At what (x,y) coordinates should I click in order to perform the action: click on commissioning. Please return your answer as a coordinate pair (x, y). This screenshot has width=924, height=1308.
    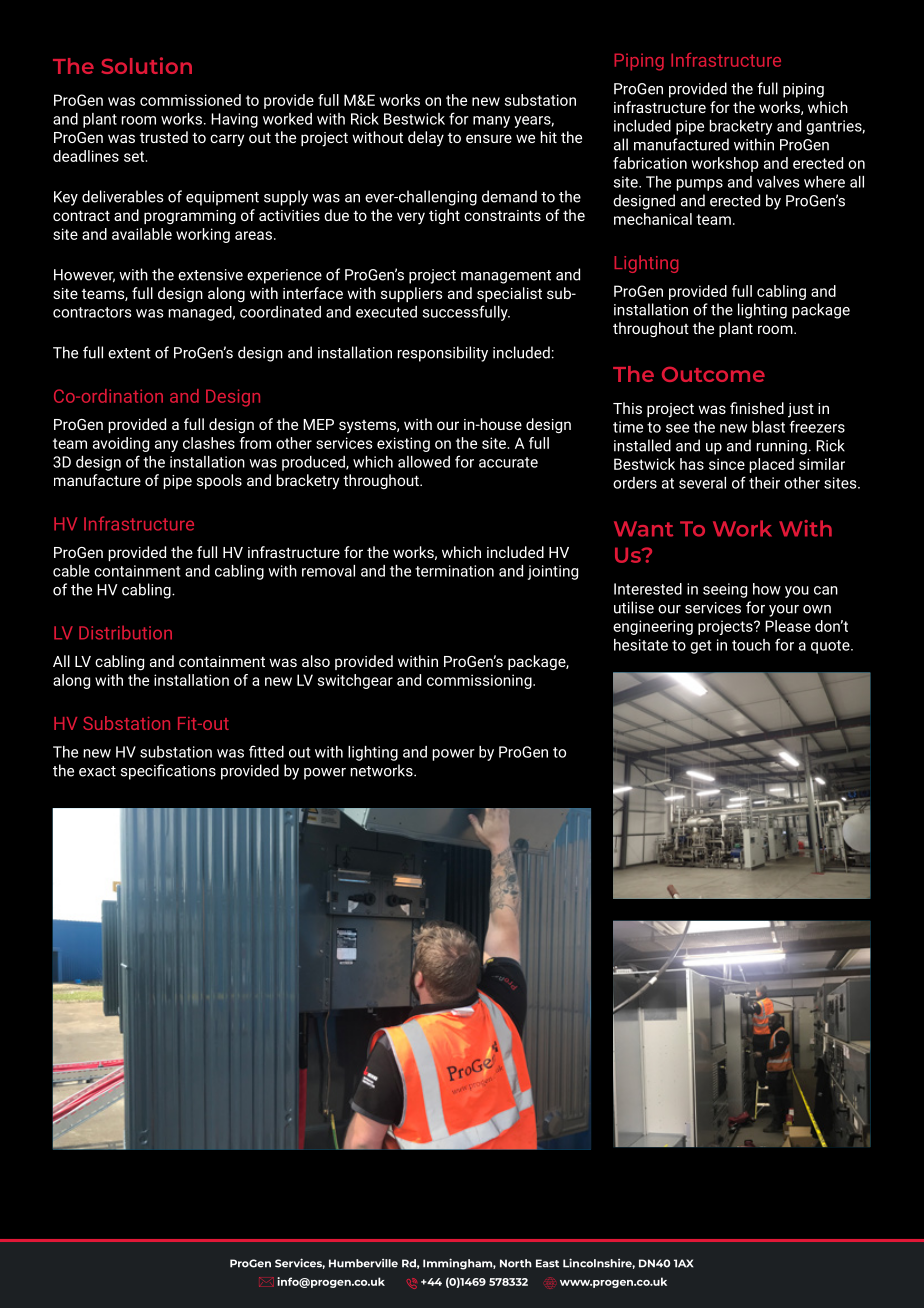
    Looking at the image, I should click on (480, 681).
